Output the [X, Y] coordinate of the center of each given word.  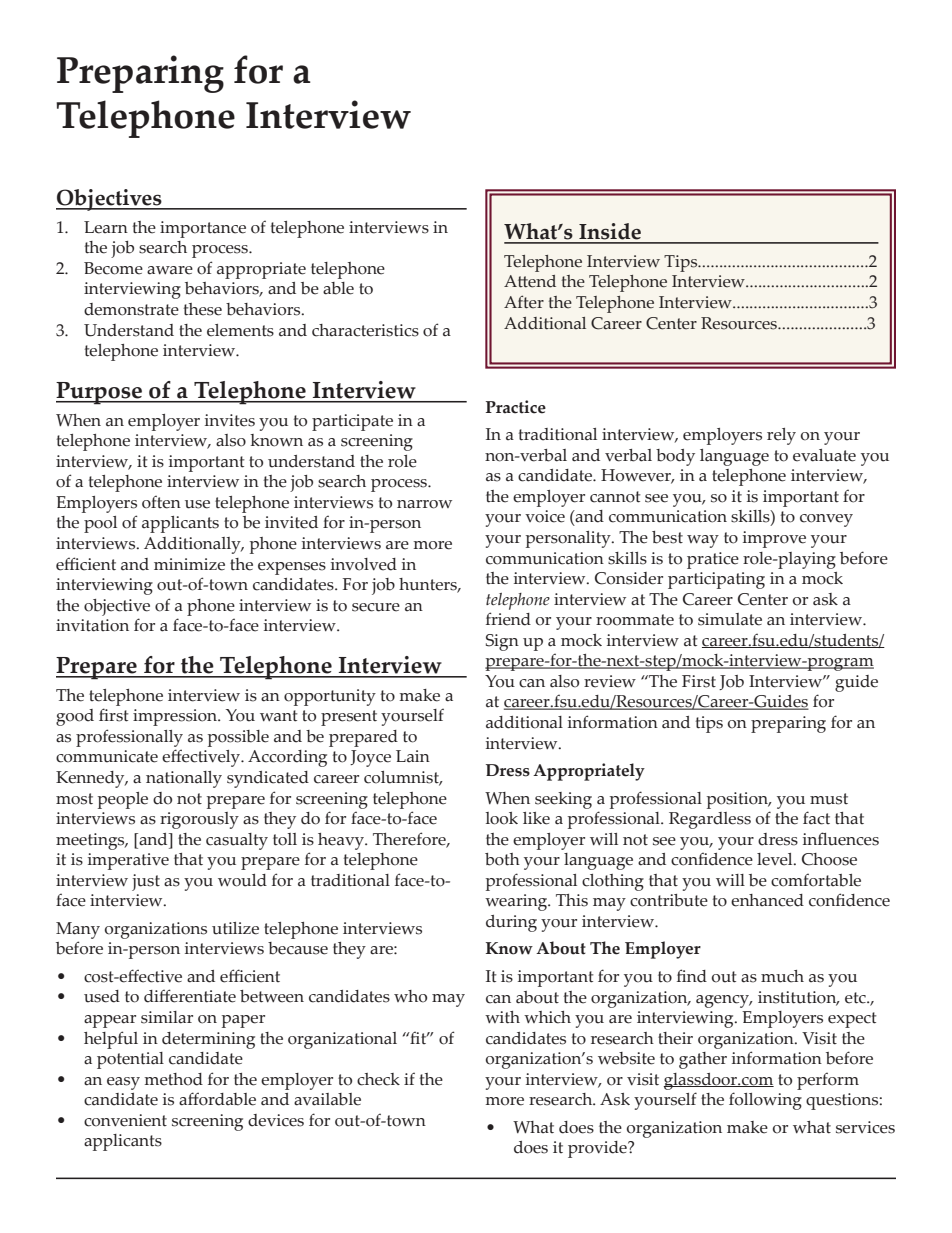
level [776, 859]
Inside [610, 233]
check [378, 1079]
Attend [530, 281]
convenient [125, 1120]
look [502, 818]
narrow [424, 504]
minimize [189, 564]
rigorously [199, 820]
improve [774, 539]
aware [170, 270]
